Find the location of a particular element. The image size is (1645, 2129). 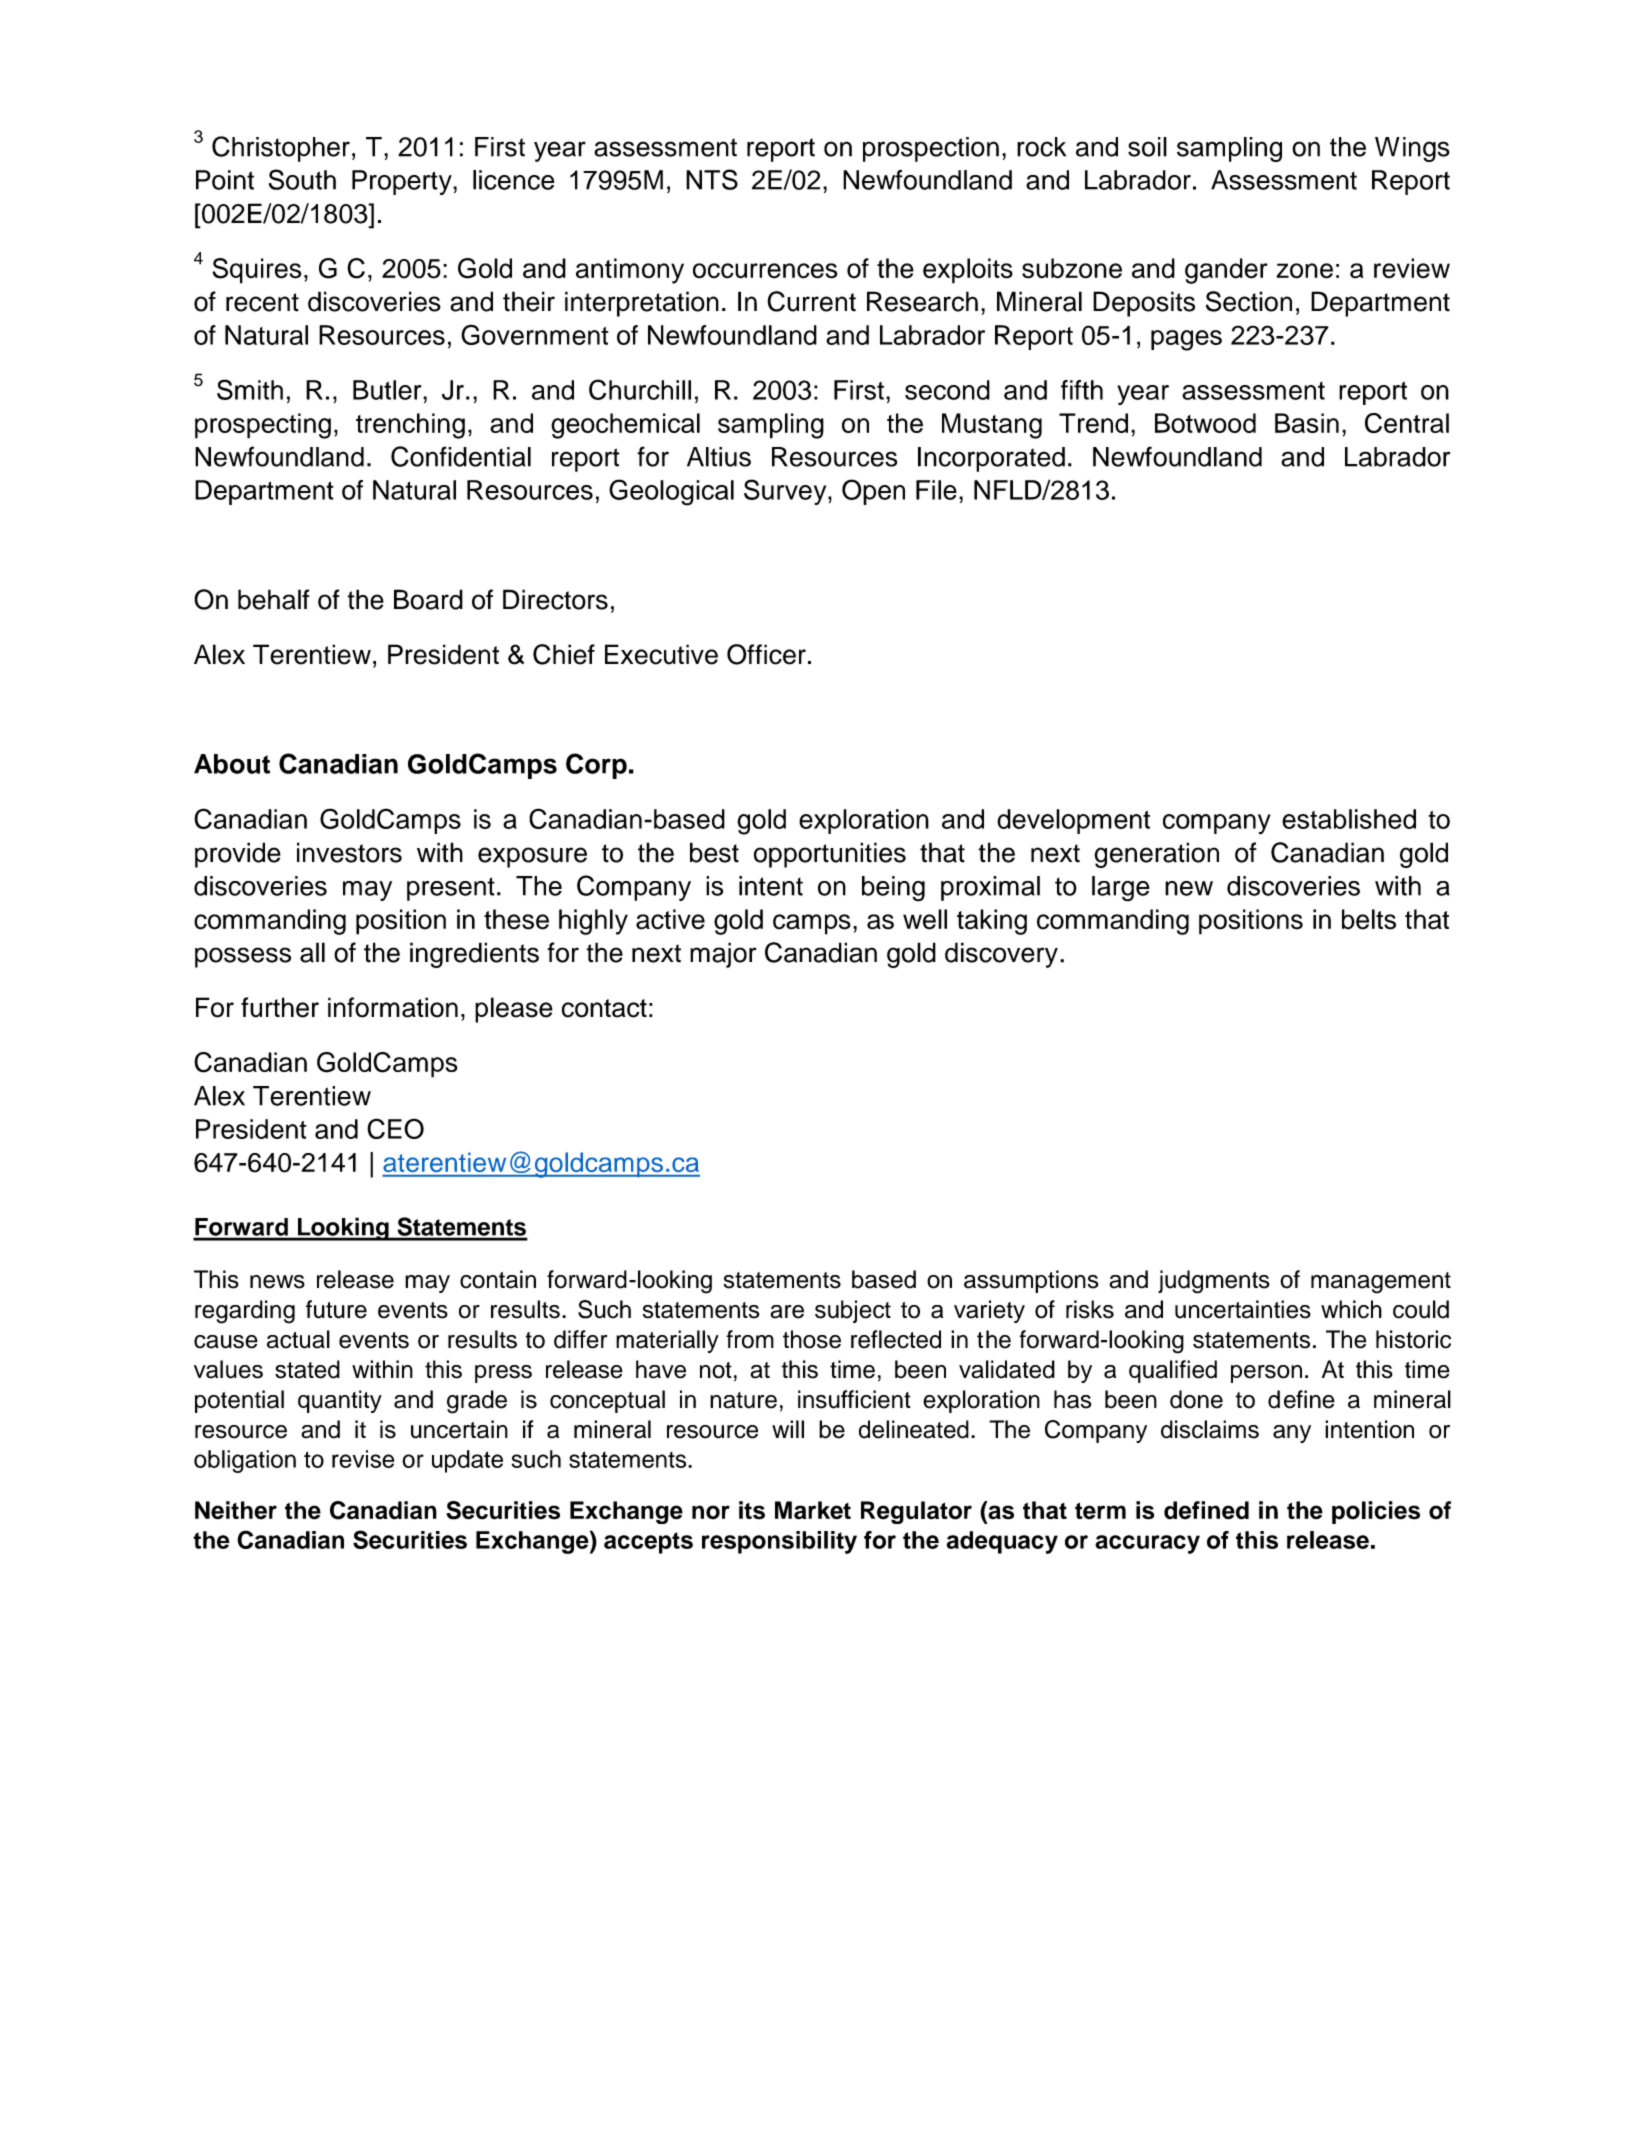

revise is located at coordinates (363, 1459).
